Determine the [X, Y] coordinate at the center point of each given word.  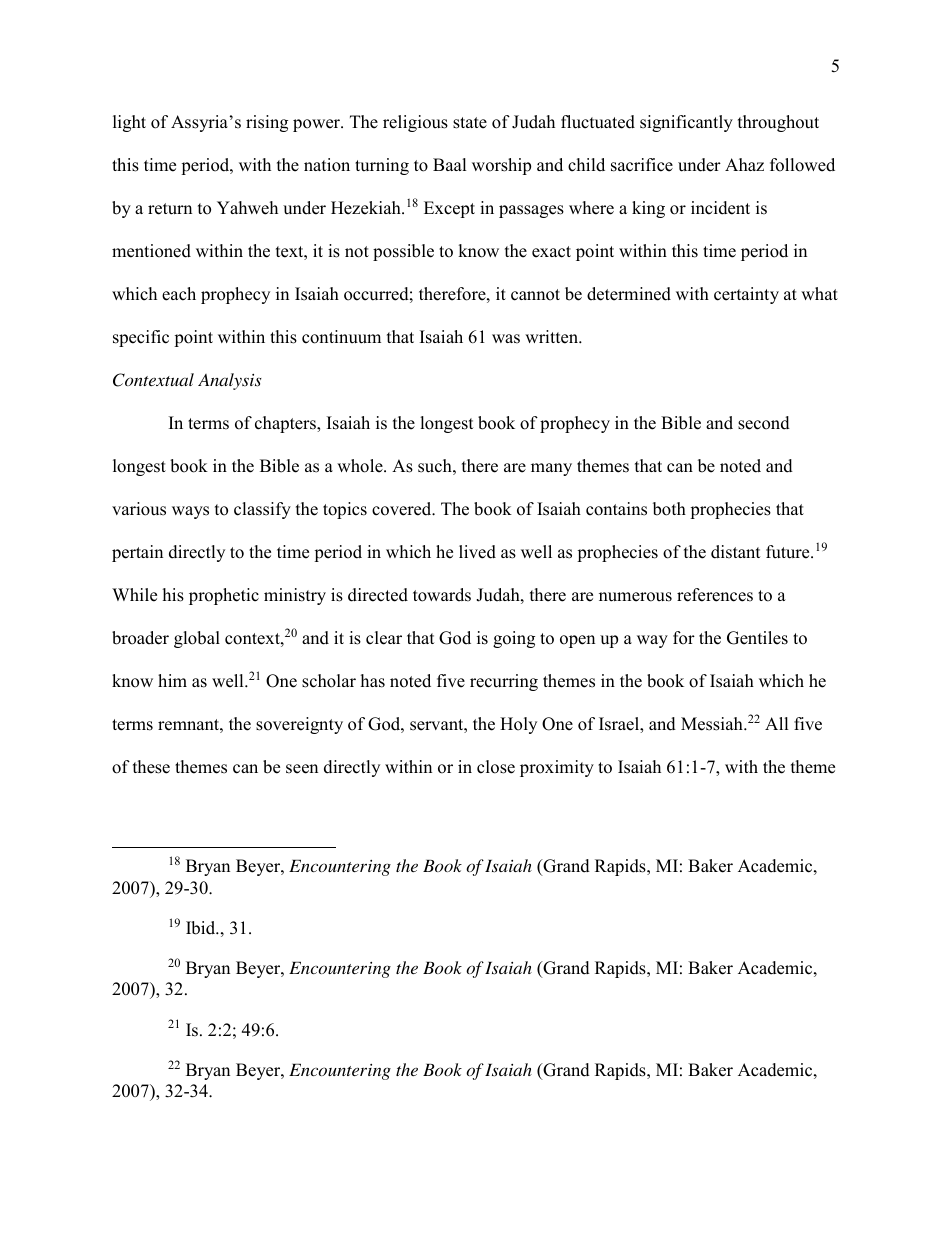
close [496, 767]
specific [141, 338]
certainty [746, 295]
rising [267, 123]
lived [477, 552]
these [151, 767]
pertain [137, 553]
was [506, 339]
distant [736, 552]
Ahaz [744, 164]
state [470, 123]
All [777, 723]
